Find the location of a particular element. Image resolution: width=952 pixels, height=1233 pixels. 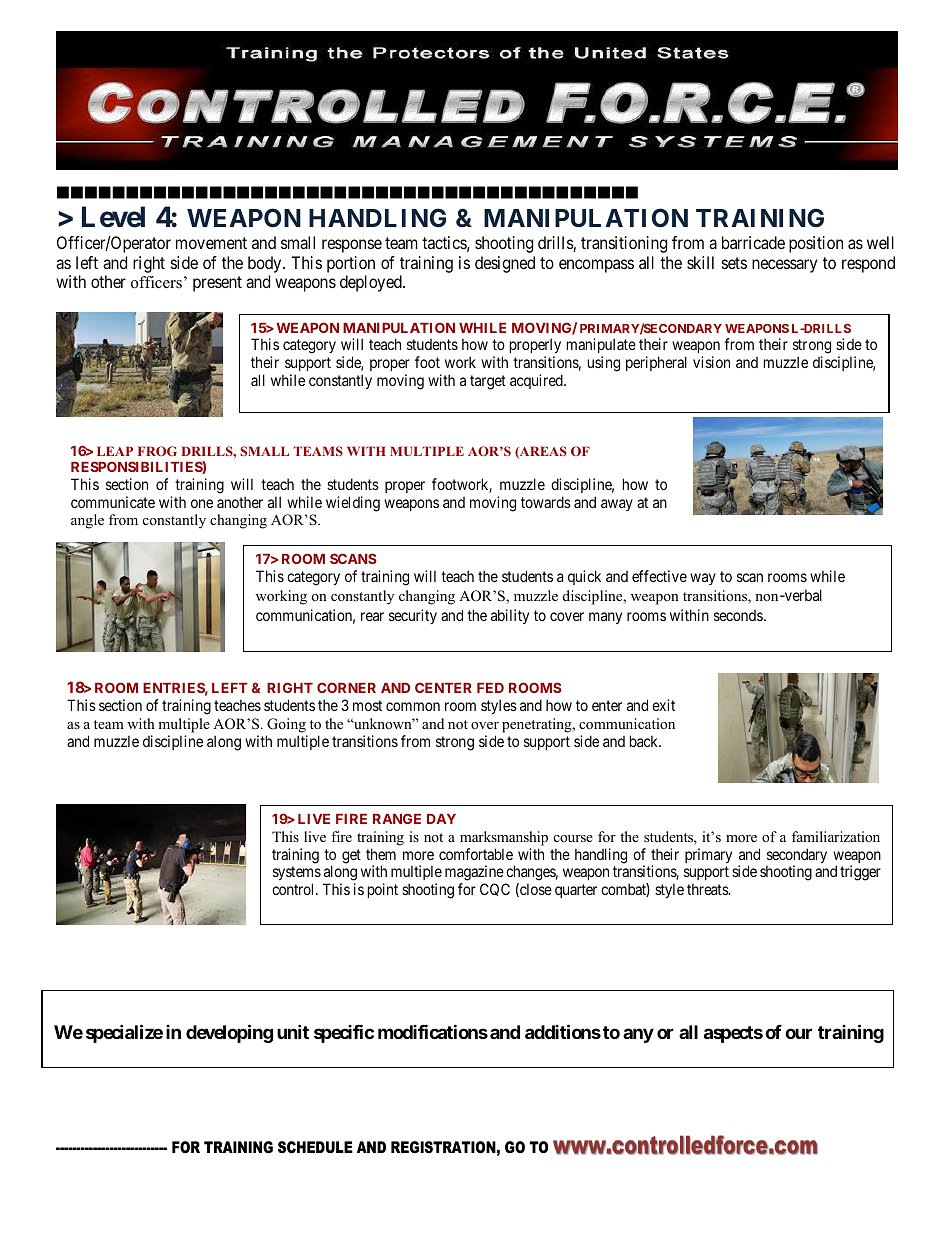

movement is located at coordinates (211, 243).
